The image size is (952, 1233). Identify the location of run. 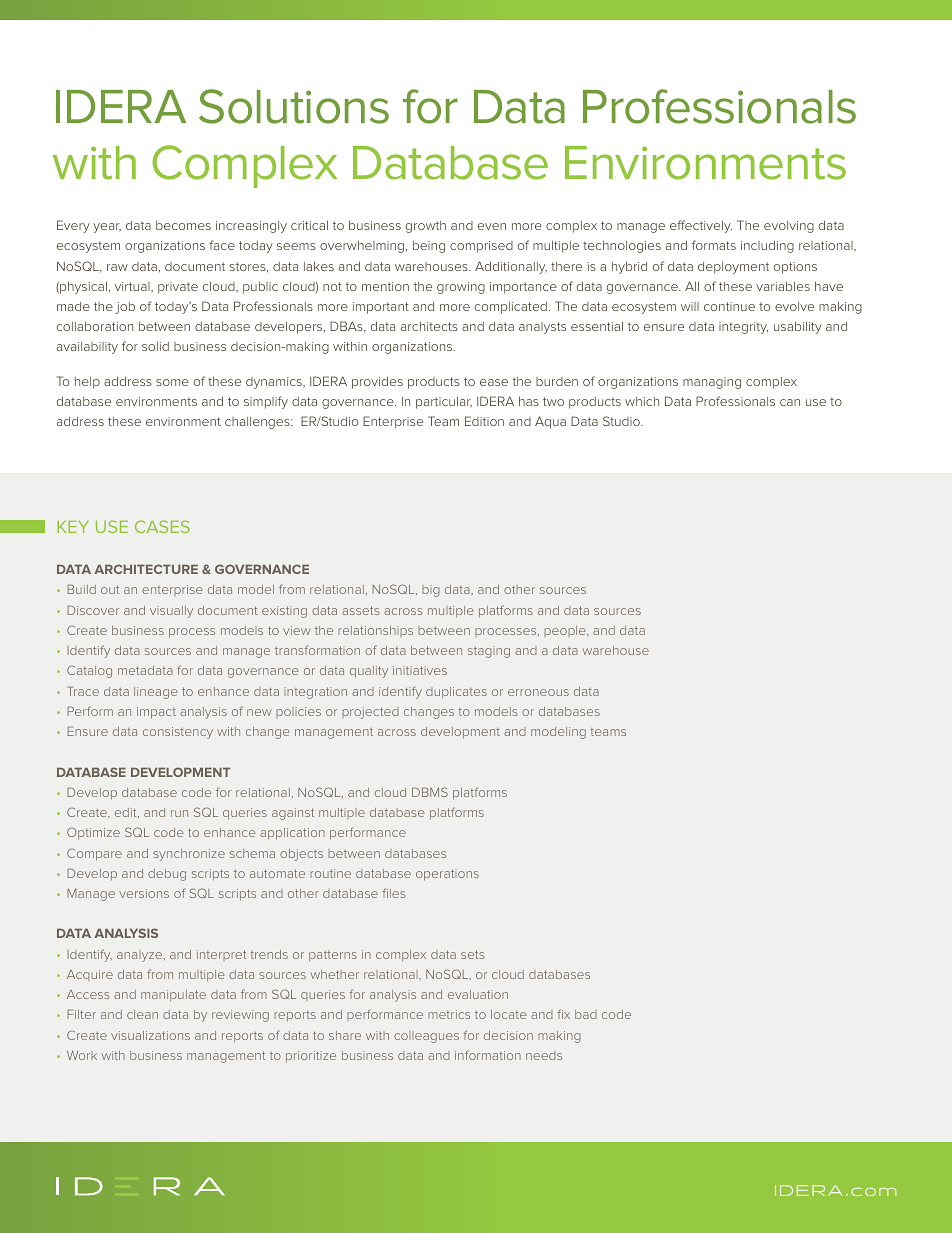
(179, 813).
